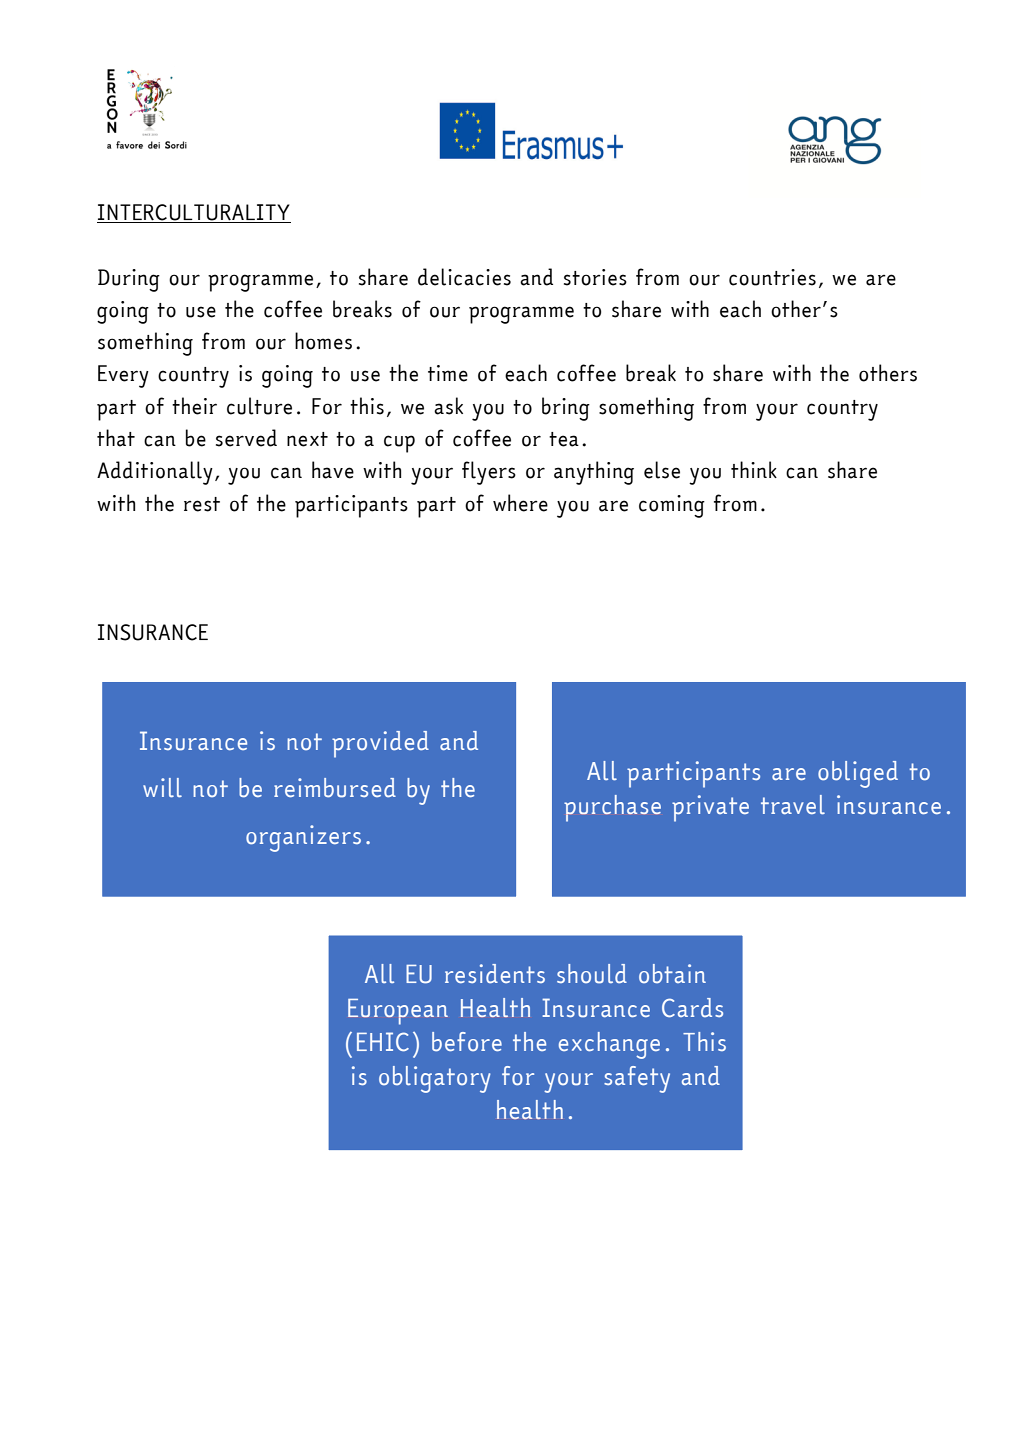 The height and width of the screenshot is (1440, 1018). I want to click on think, so click(754, 469).
